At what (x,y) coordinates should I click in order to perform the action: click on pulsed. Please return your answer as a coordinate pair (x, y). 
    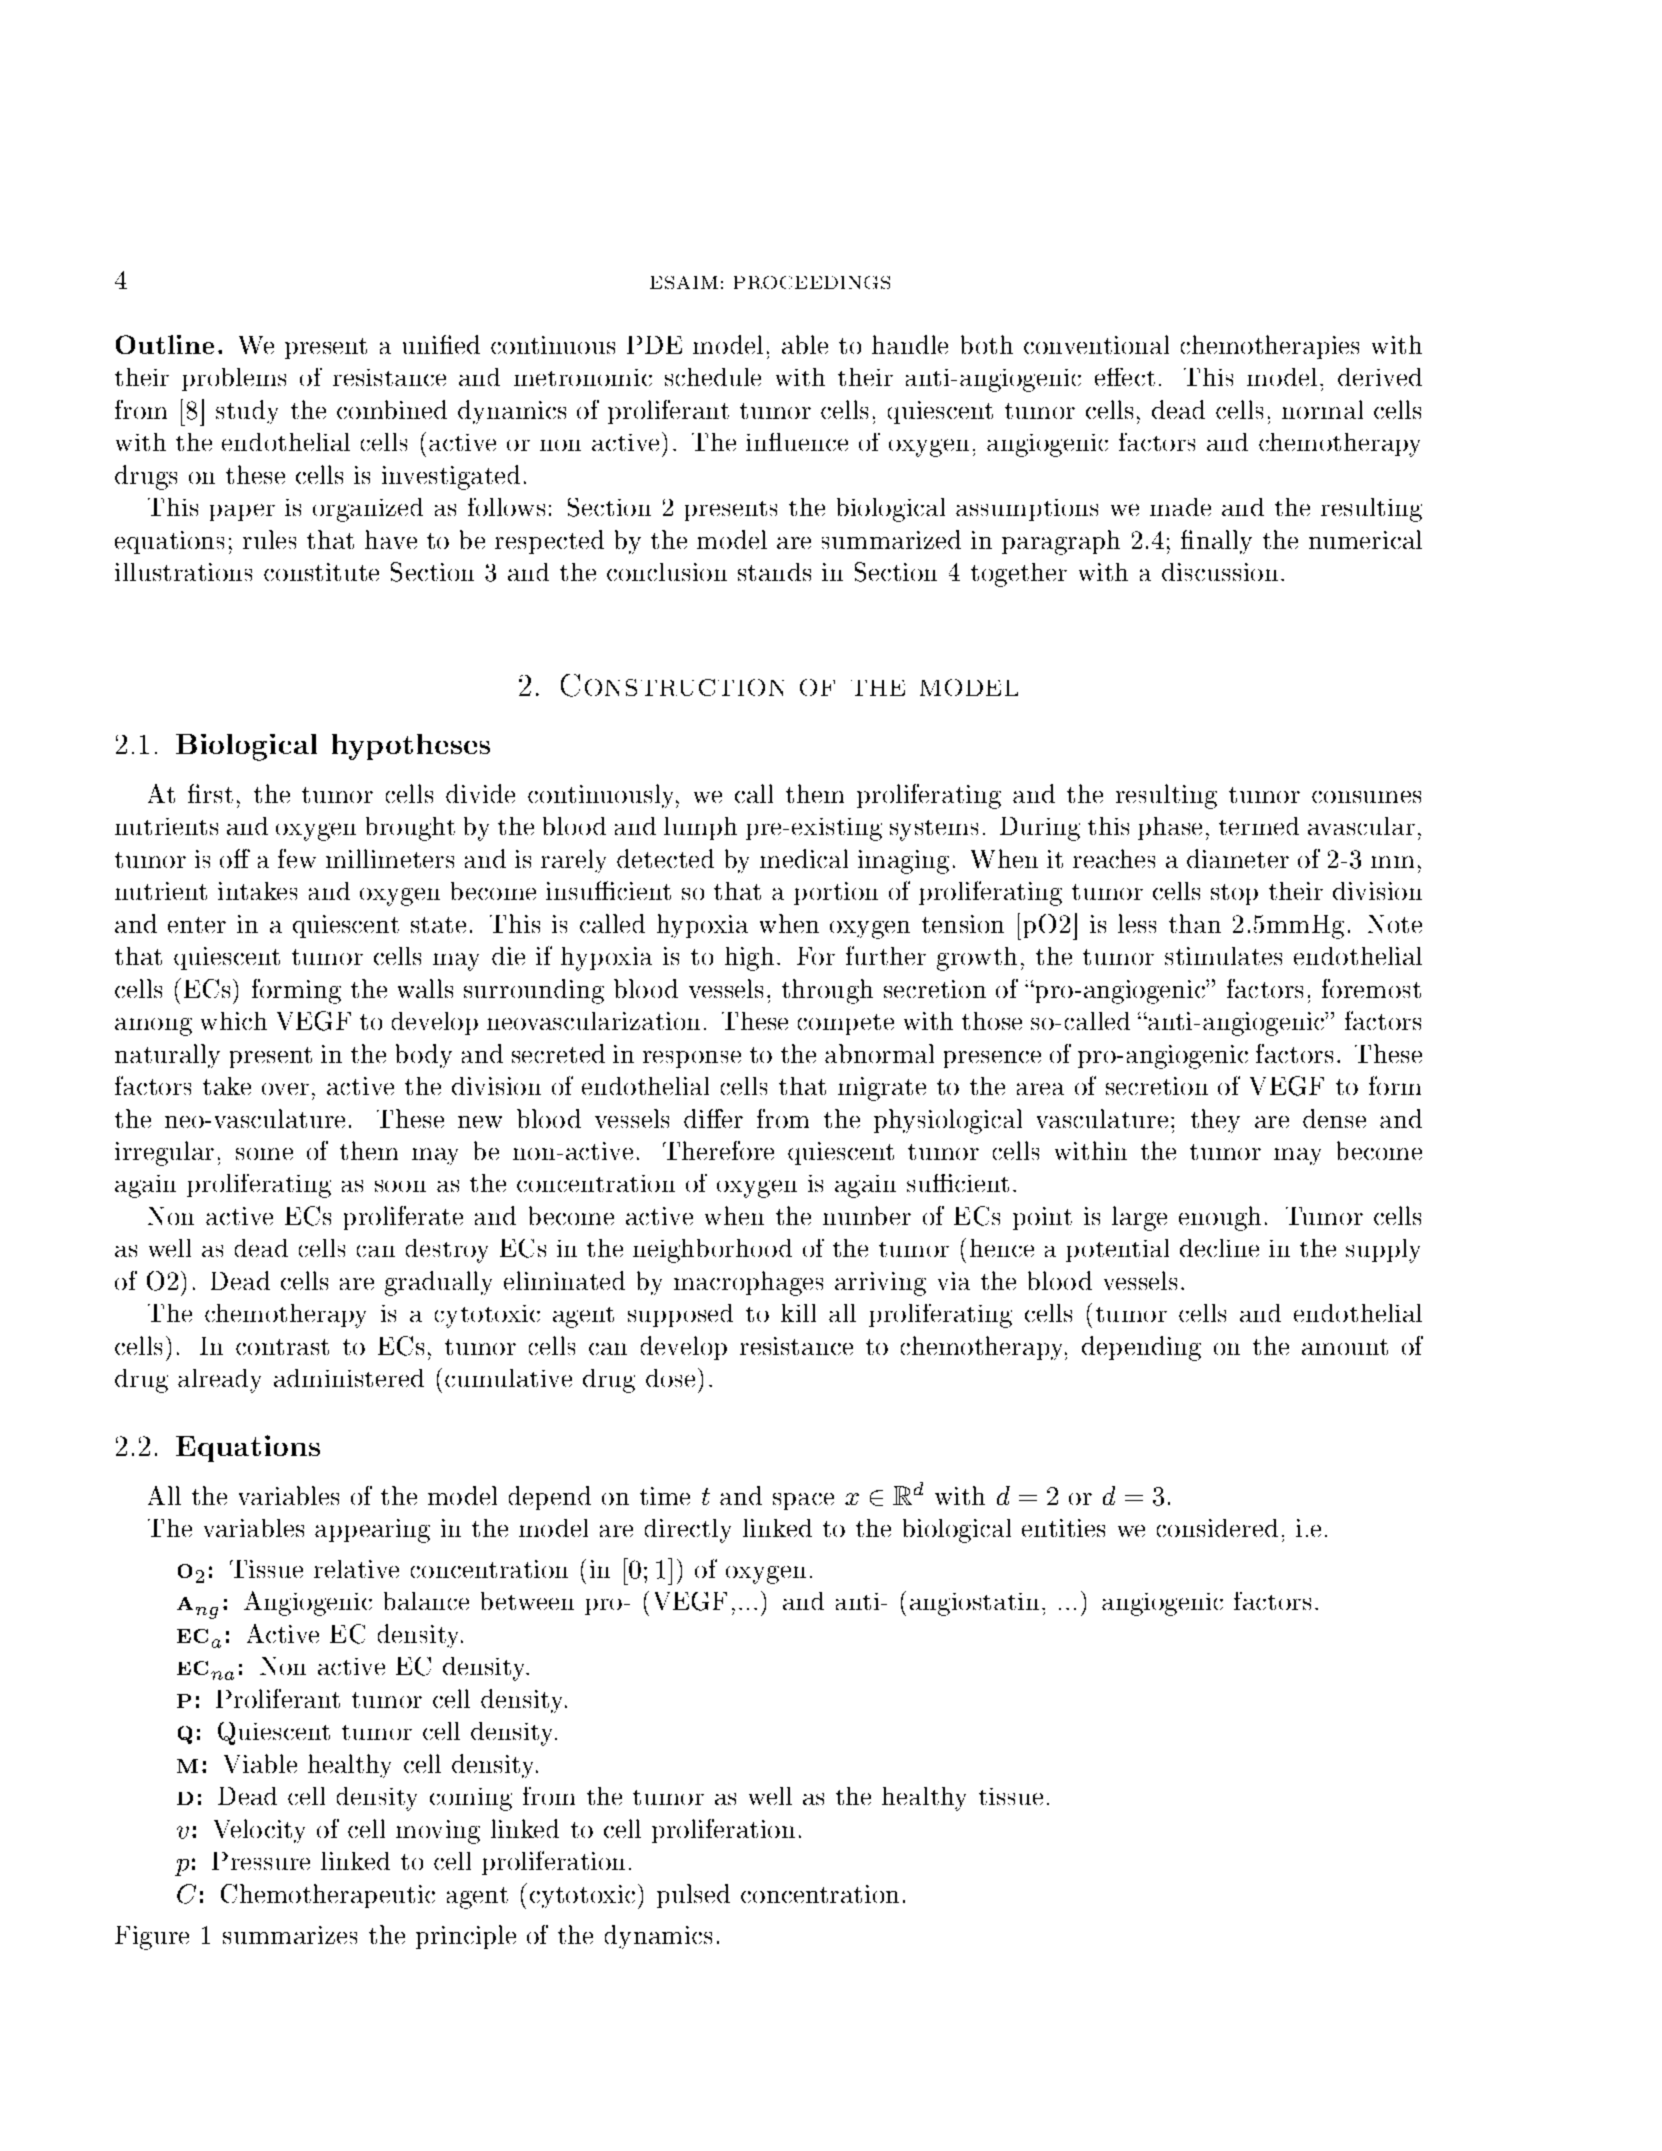
    Looking at the image, I should click on (693, 1896).
